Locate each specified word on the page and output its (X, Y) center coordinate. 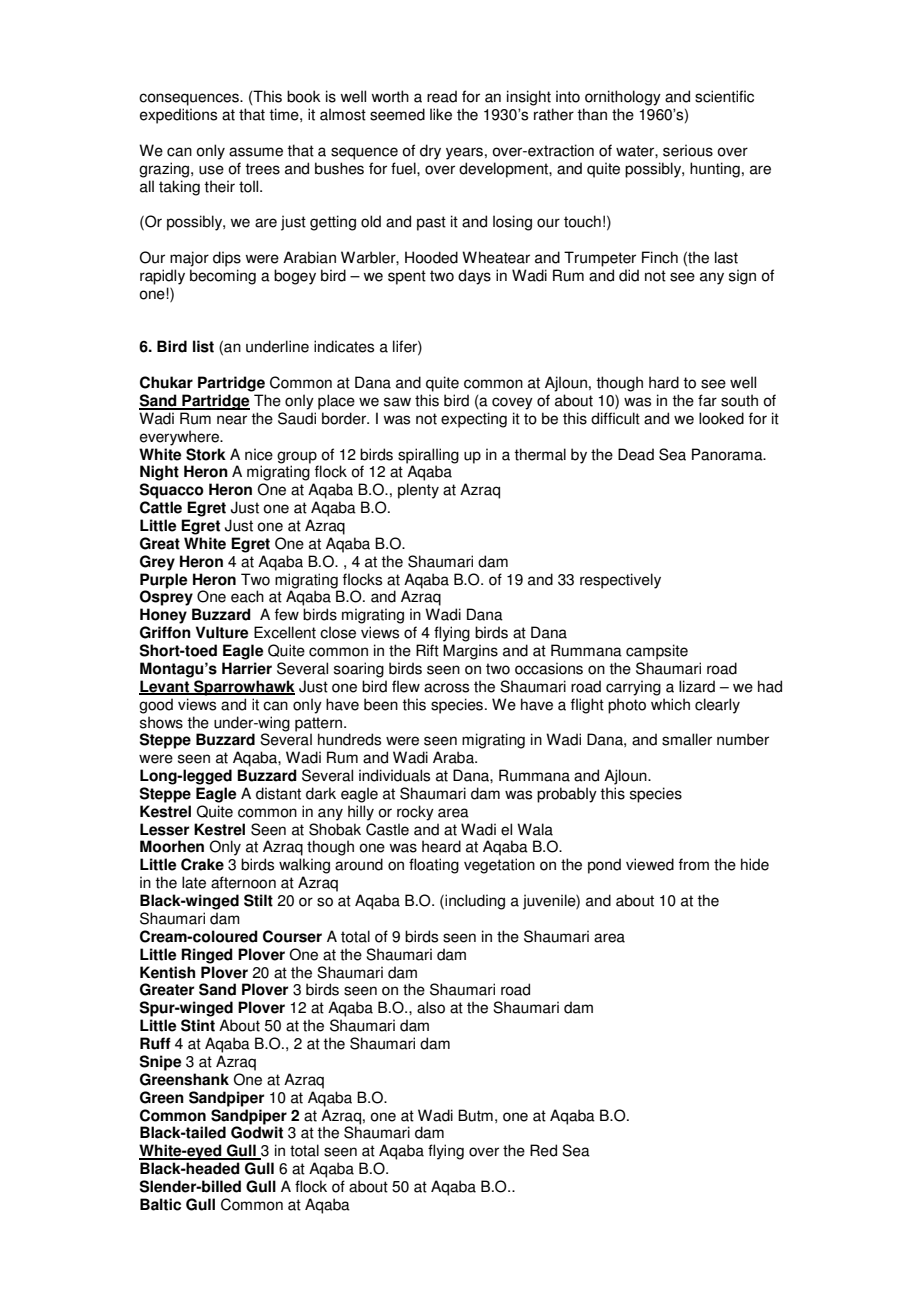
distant (278, 793)
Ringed (207, 956)
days (474, 277)
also (431, 1007)
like (441, 114)
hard (664, 382)
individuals (394, 775)
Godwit (257, 1131)
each (247, 596)
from (694, 864)
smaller (687, 739)
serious (688, 150)
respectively (620, 581)
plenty (418, 491)
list (203, 346)
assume (256, 152)
